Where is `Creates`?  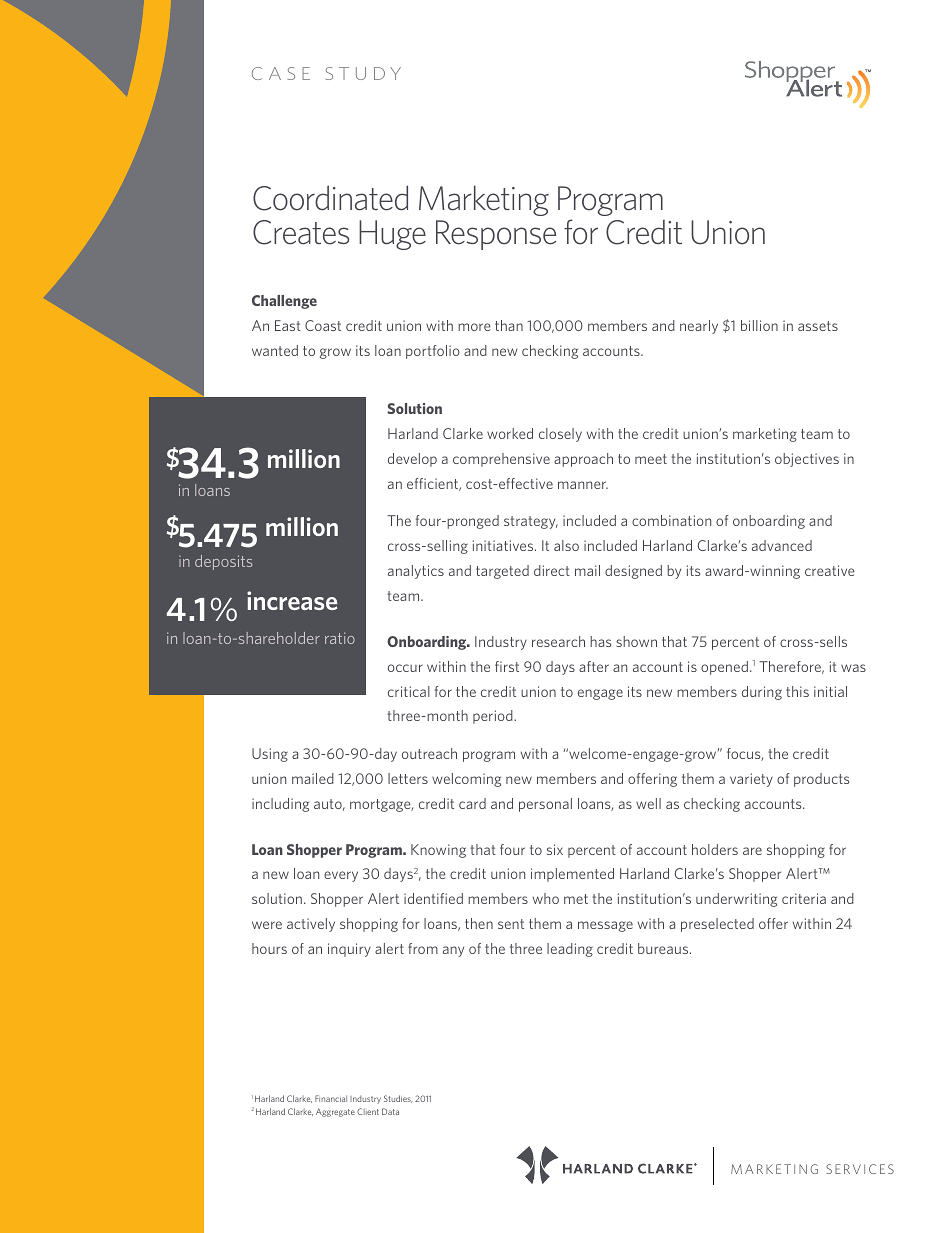
Creates is located at coordinates (301, 232).
